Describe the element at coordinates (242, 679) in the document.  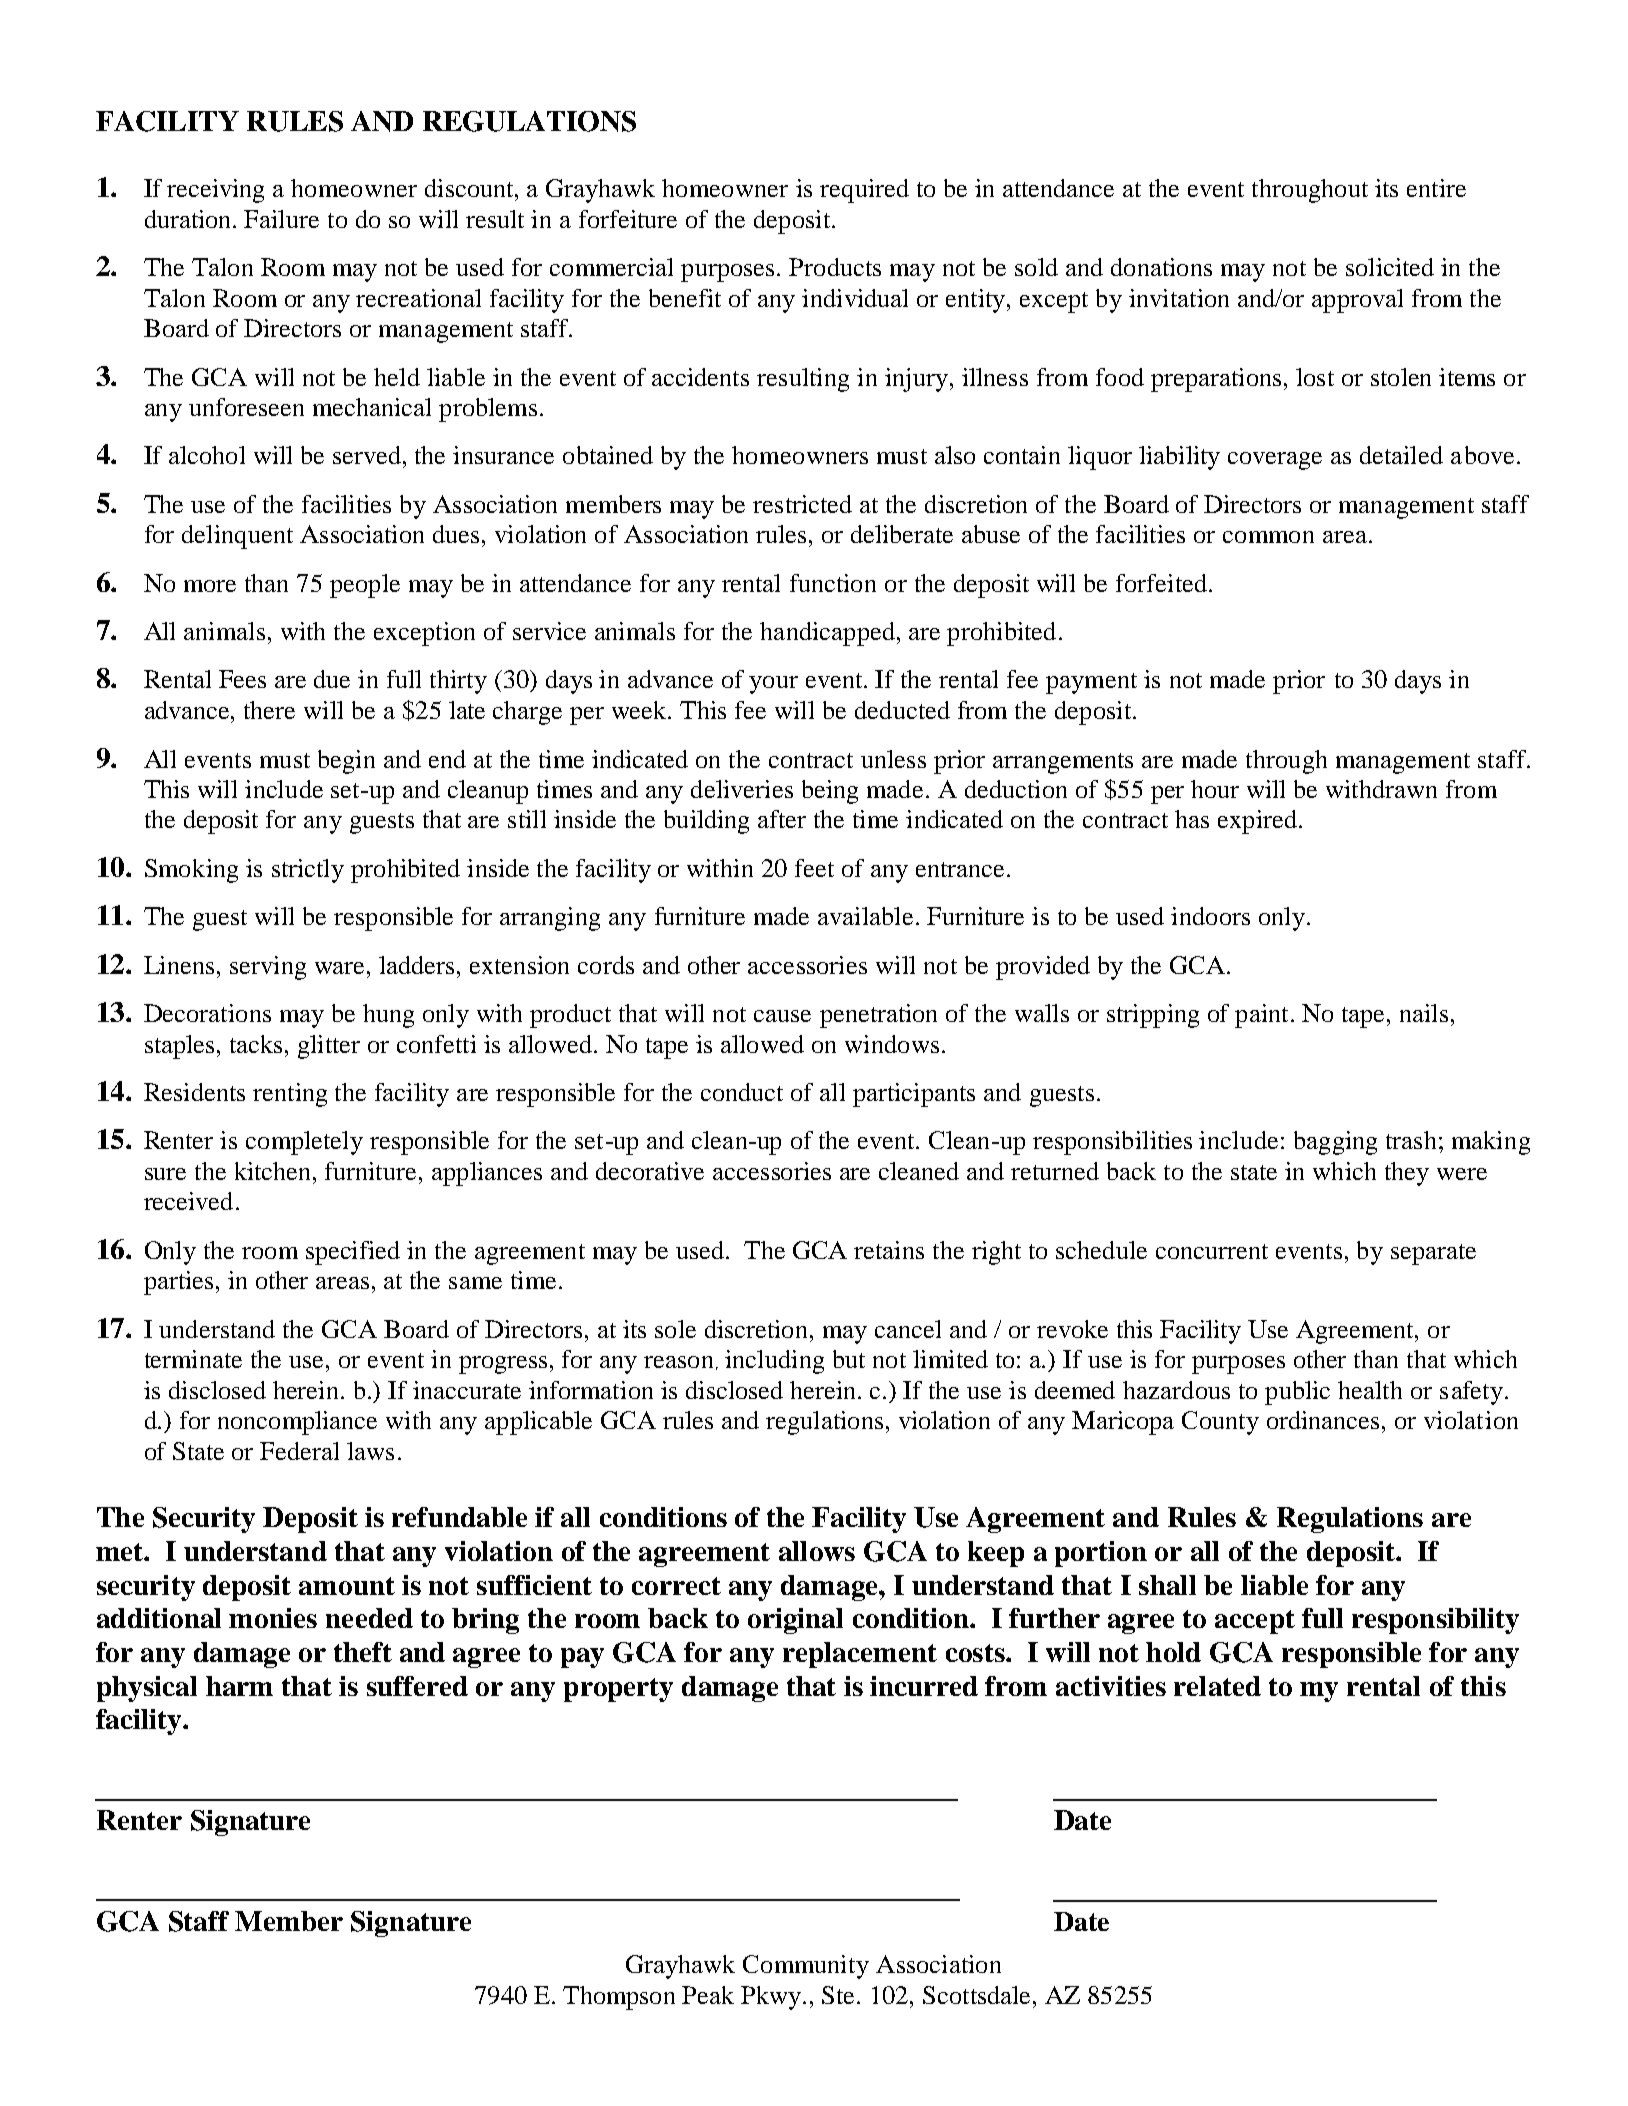
I see `Fees` at that location.
